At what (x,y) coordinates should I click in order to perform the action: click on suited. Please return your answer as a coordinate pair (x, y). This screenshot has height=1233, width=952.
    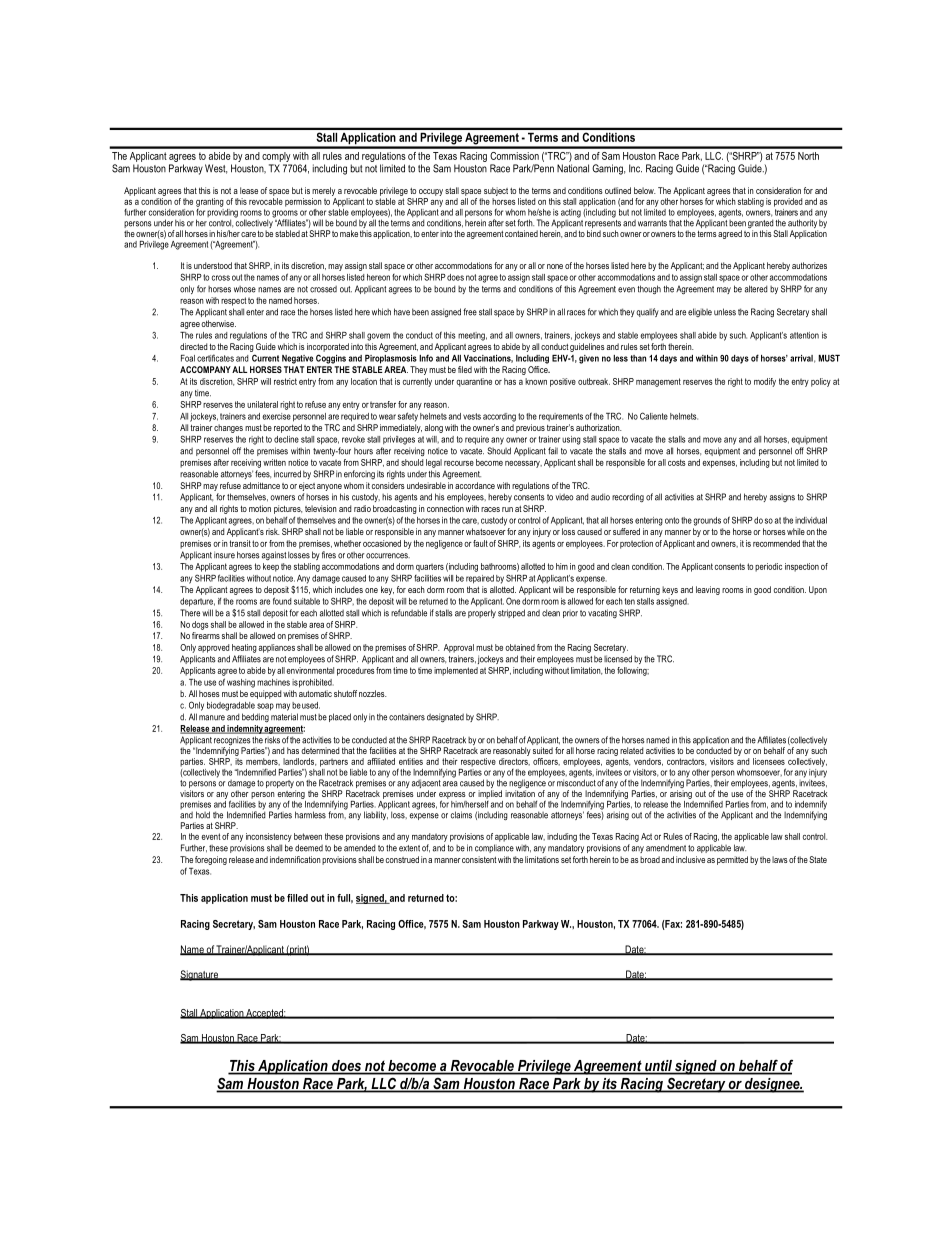
    Looking at the image, I should click on (543, 750).
